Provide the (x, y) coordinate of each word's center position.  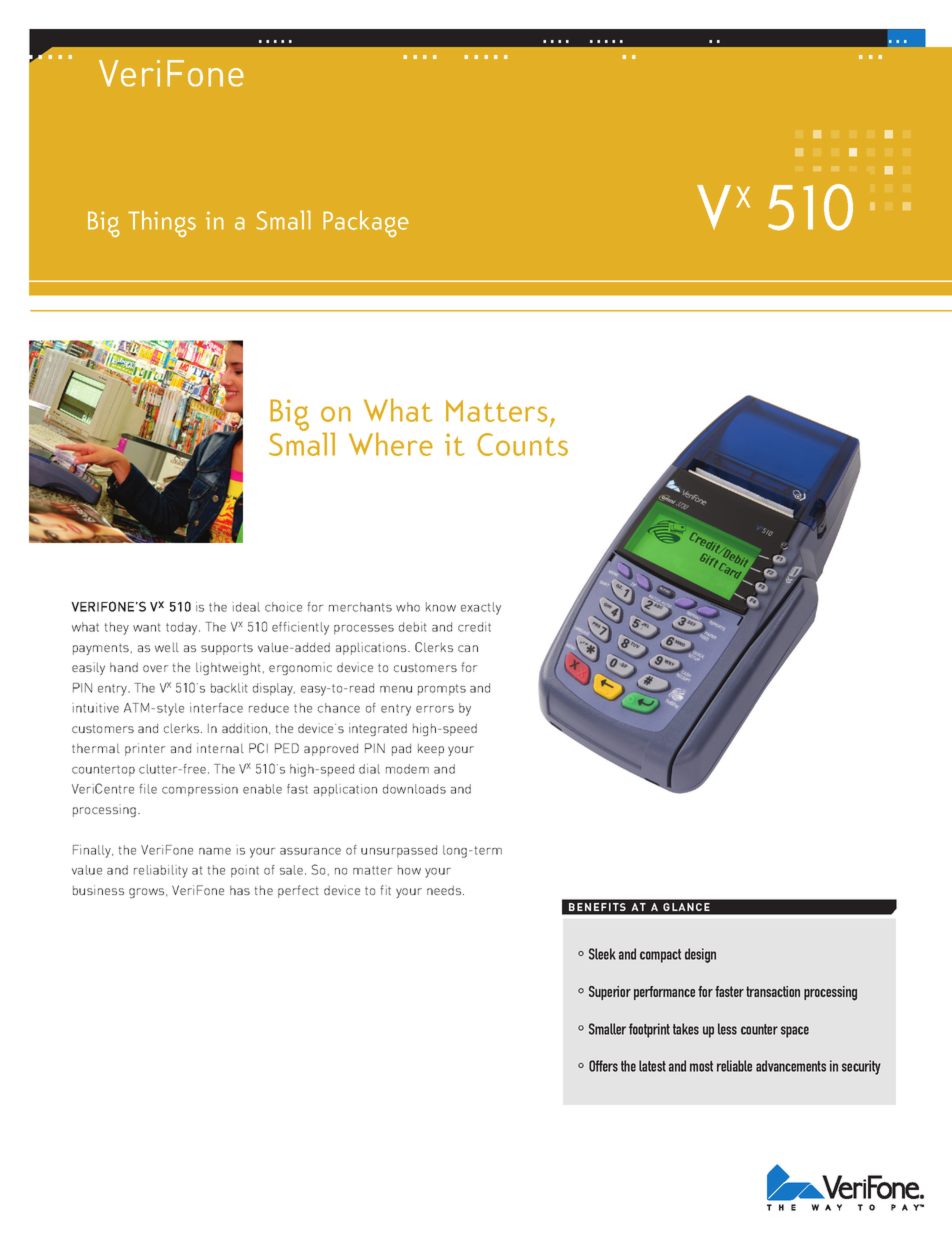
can (468, 648)
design (700, 955)
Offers (603, 1066)
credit (474, 627)
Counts (522, 444)
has (240, 890)
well (167, 647)
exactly (481, 608)
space (795, 1032)
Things (162, 224)
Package (366, 224)
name (215, 851)
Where (391, 444)
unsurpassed (399, 851)
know (441, 607)
